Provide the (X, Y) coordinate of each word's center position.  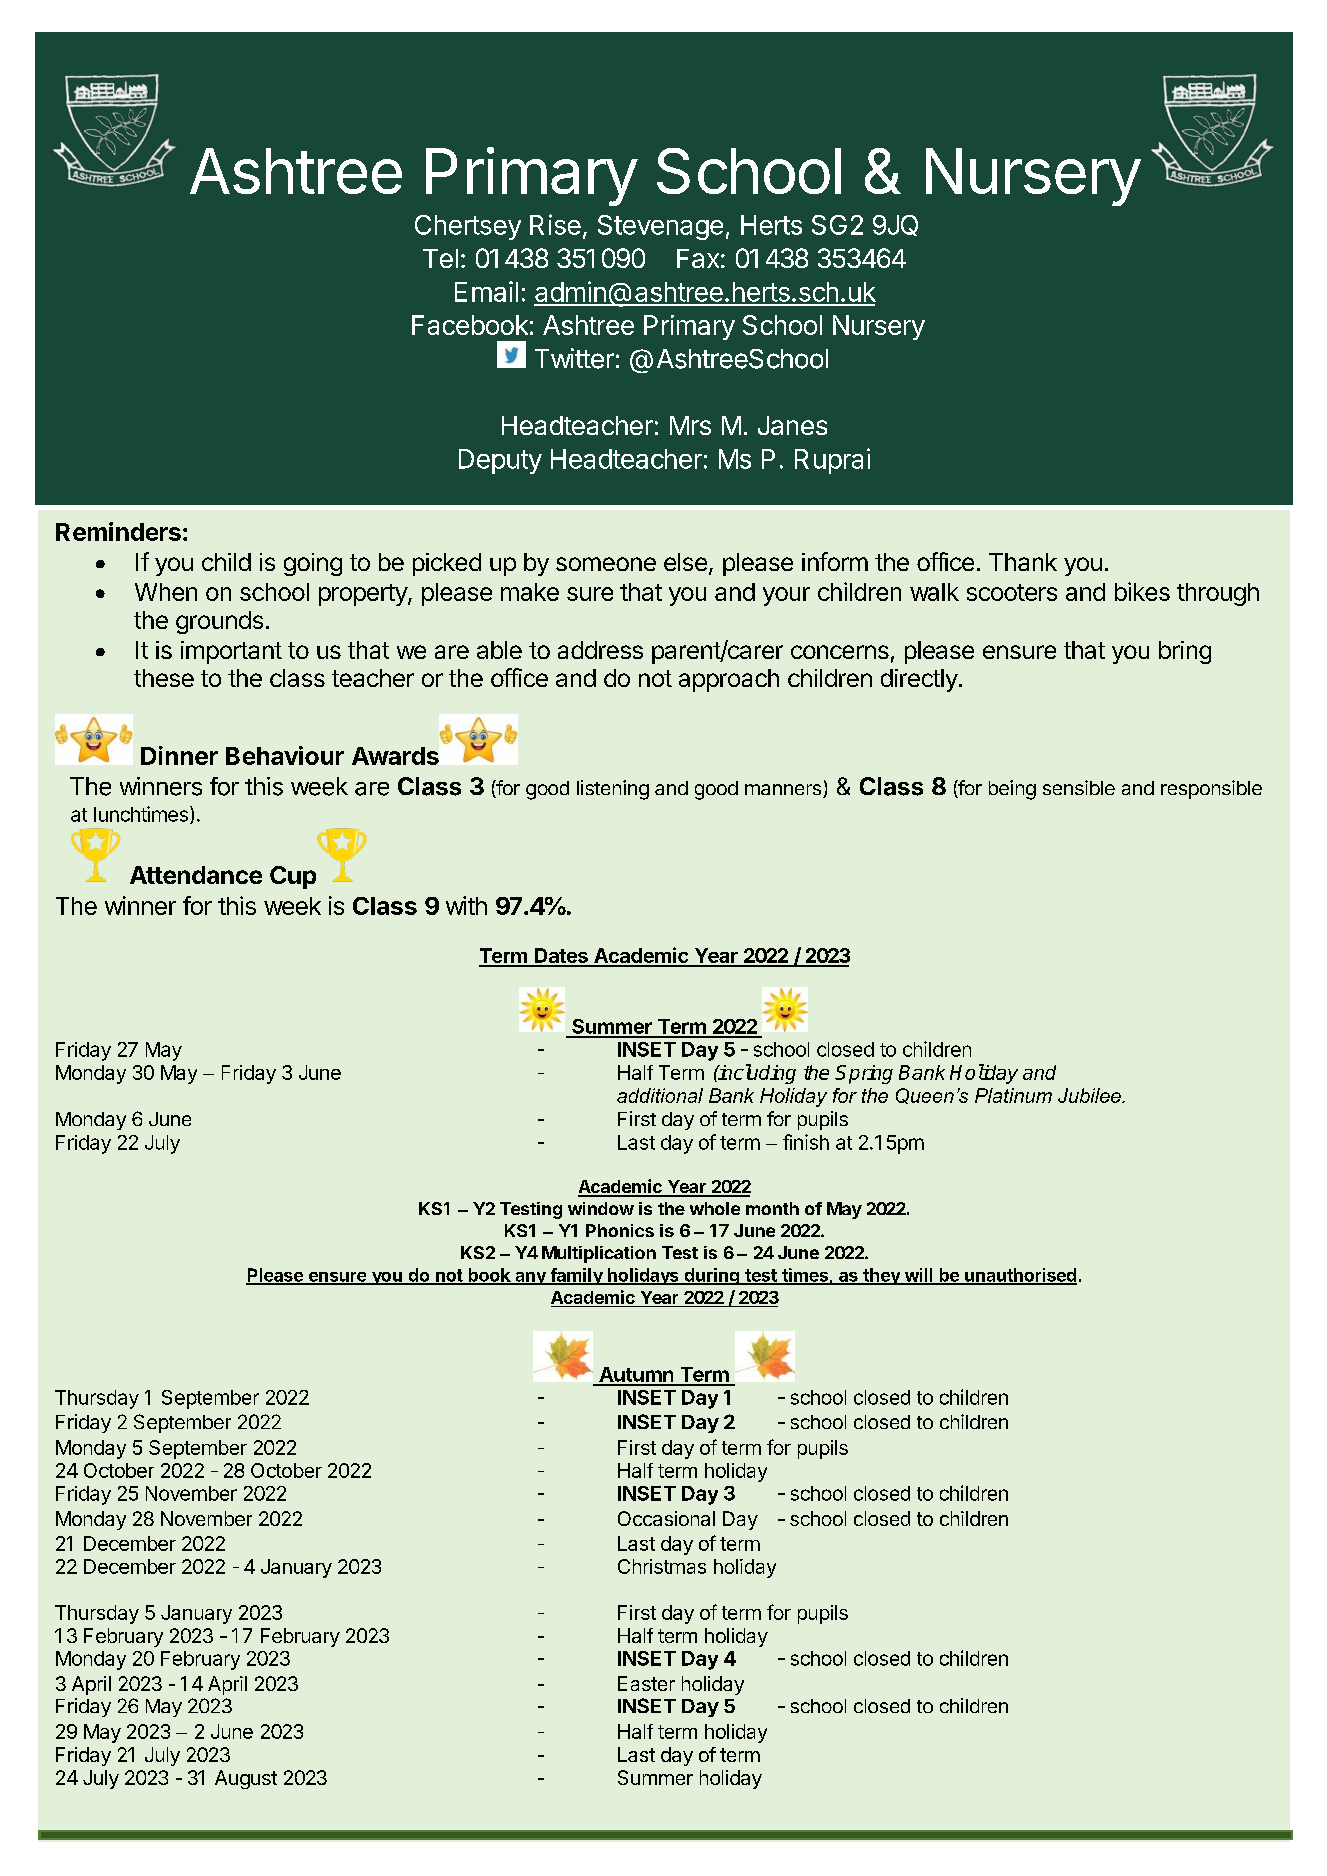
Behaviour (285, 755)
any (530, 1278)
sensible (1079, 787)
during (711, 1276)
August (246, 1779)
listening (613, 790)
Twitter (574, 358)
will (918, 1276)
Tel (440, 258)
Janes (792, 425)
